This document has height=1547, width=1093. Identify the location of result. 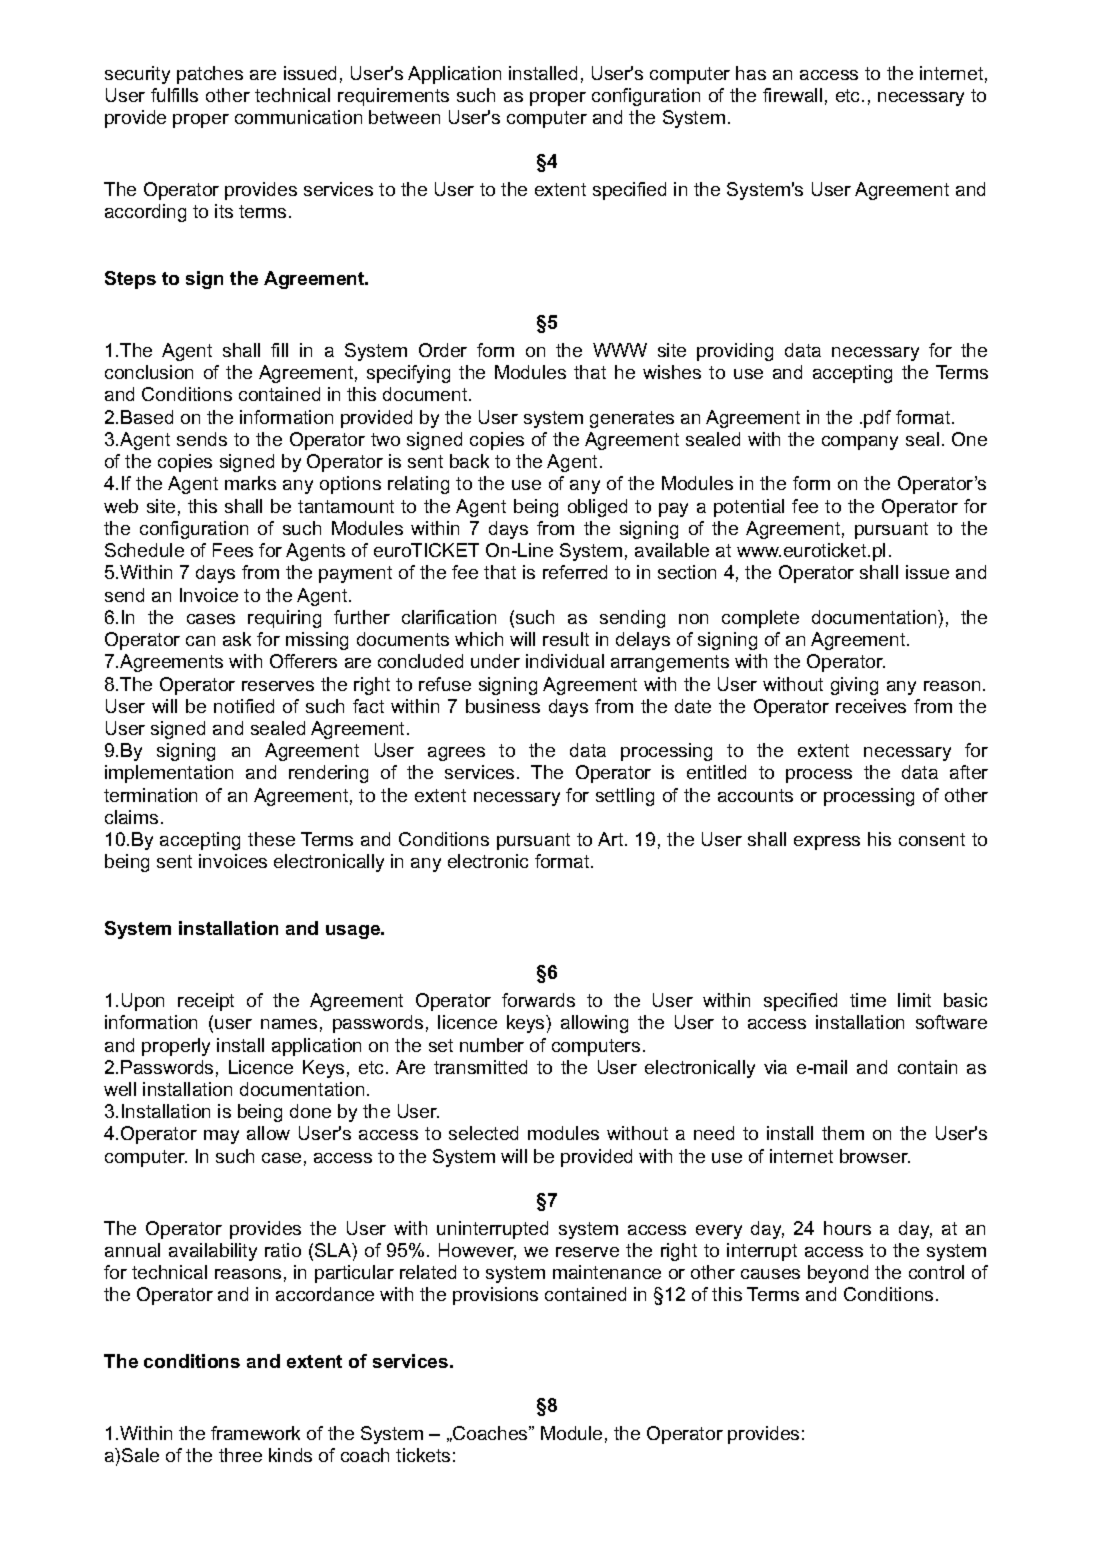
(566, 639).
